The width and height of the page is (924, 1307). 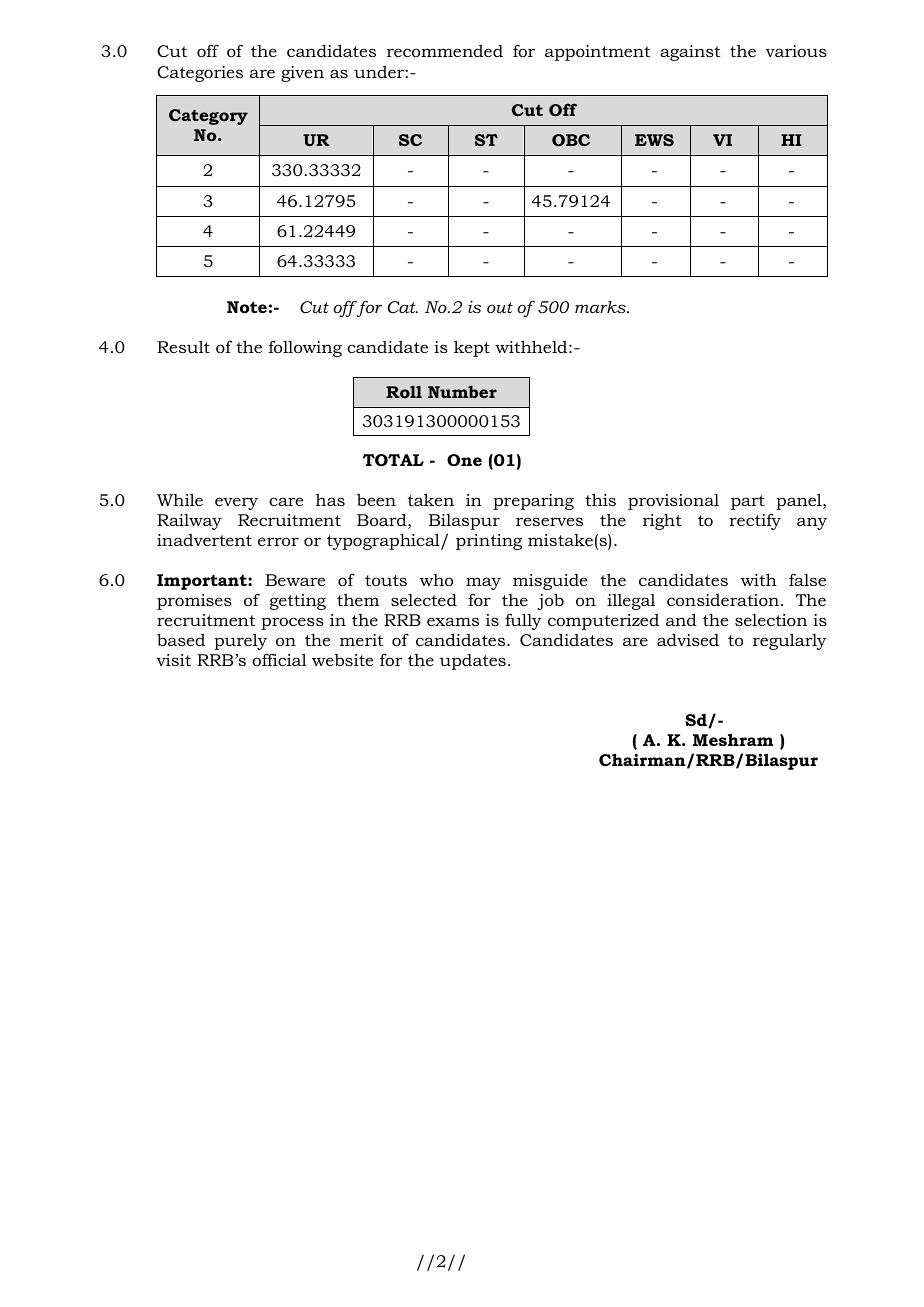 I want to click on official, so click(x=279, y=659).
